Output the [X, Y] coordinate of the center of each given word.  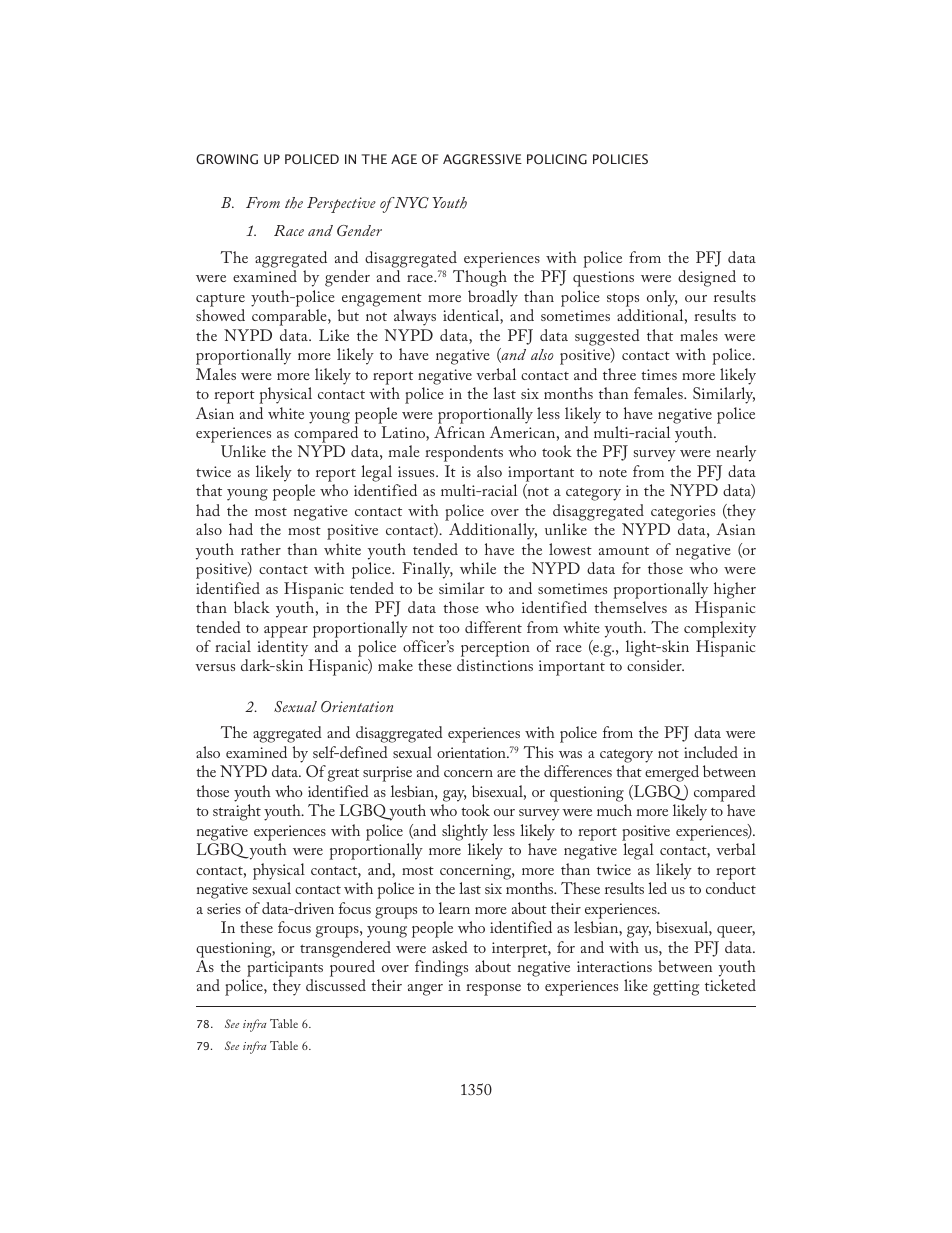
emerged [672, 773]
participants [285, 969]
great [343, 775]
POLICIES [620, 159]
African [459, 432]
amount [624, 550]
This [538, 752]
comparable [290, 317]
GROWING [227, 159]
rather [261, 549]
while [478, 568]
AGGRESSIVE [482, 159]
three [619, 374]
